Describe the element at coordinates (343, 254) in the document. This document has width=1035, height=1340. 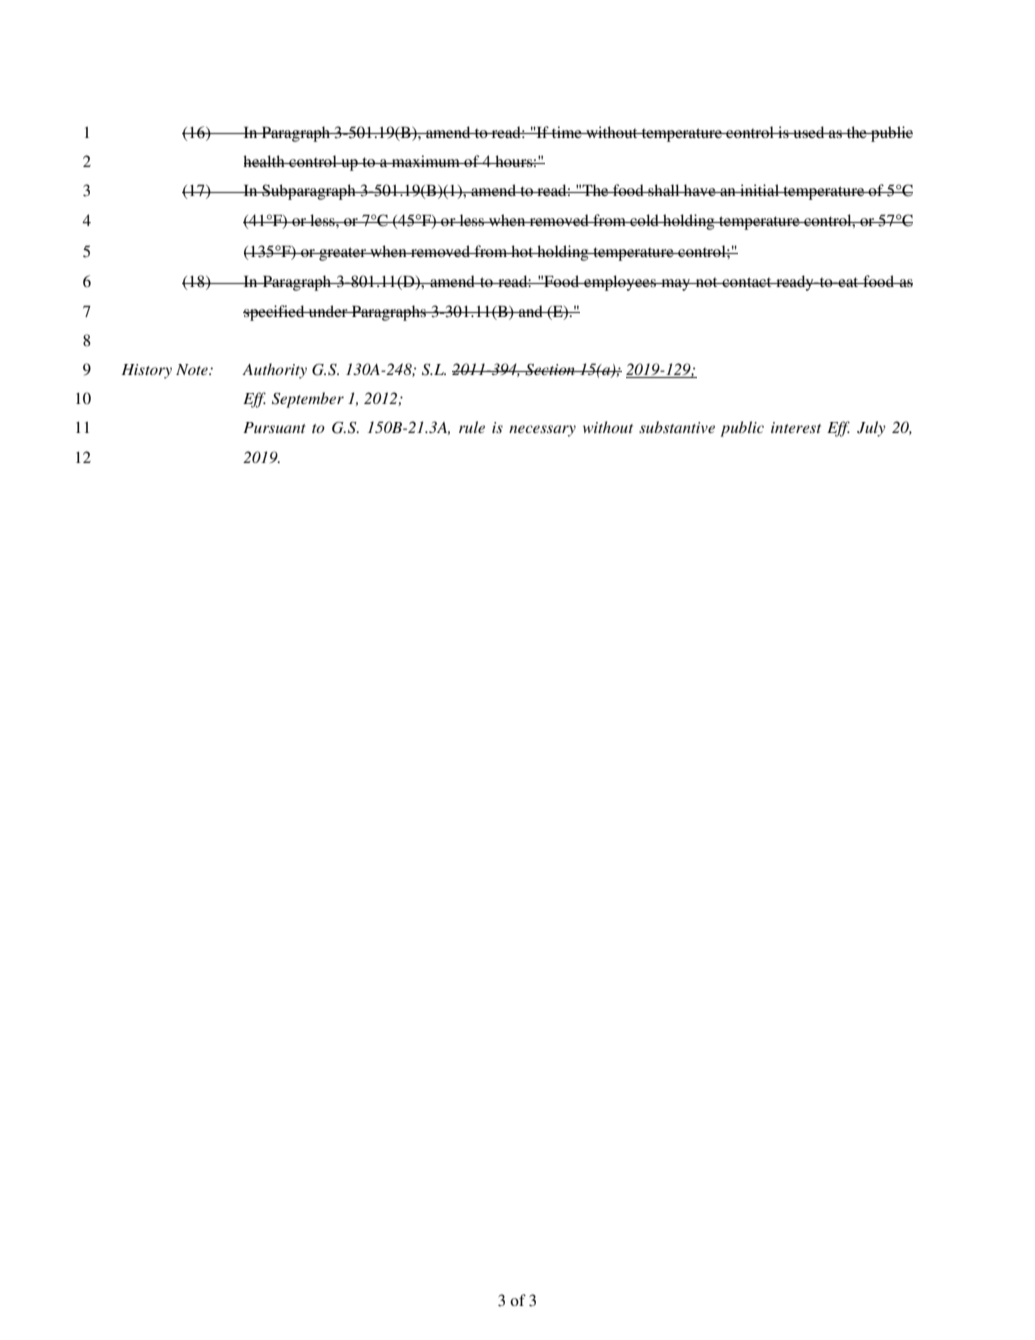
I see `greater` at that location.
